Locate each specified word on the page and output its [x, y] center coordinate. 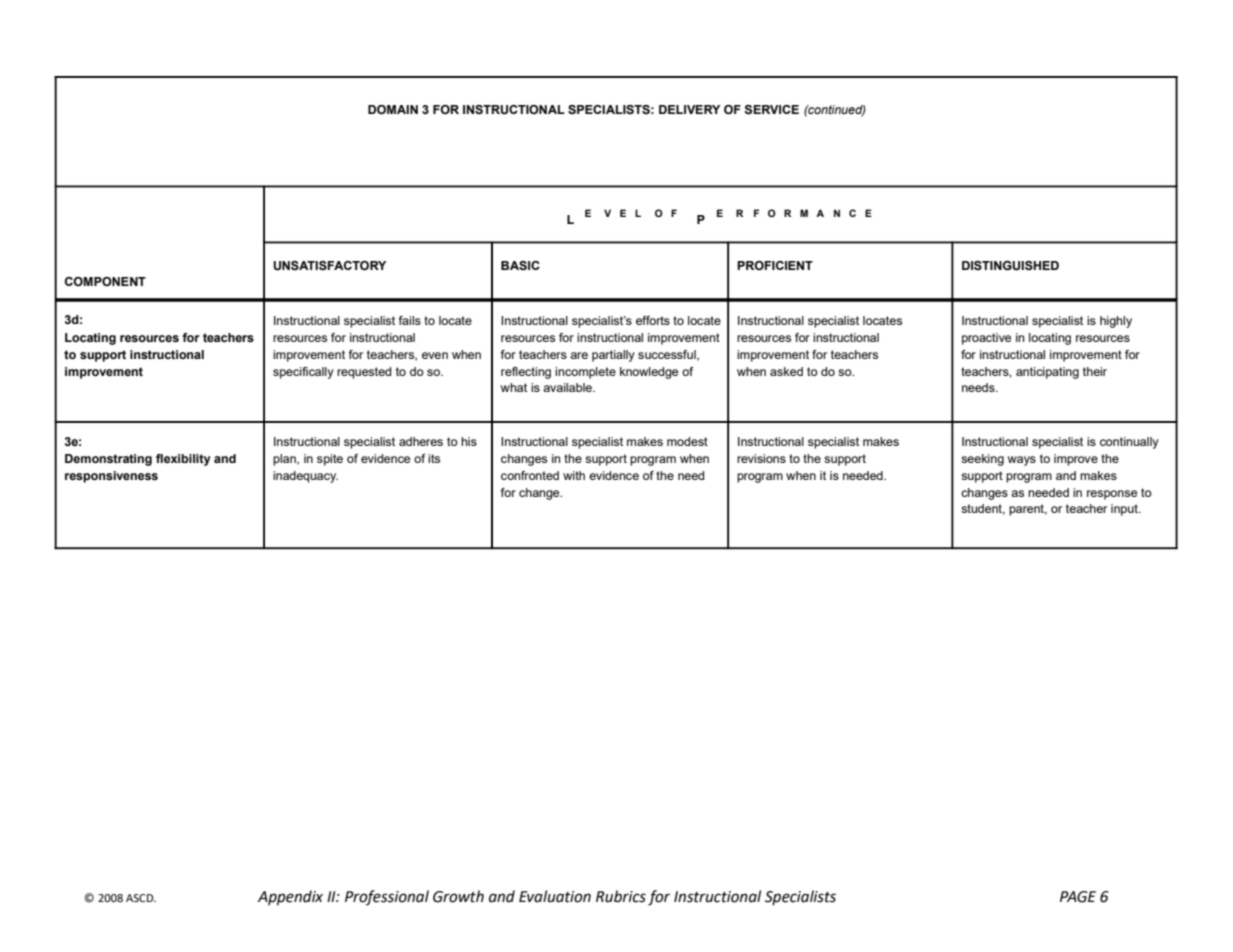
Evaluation [555, 896]
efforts [653, 320]
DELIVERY [689, 109]
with [574, 475]
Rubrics [621, 896]
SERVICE [771, 110]
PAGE [1078, 897]
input [1125, 510]
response [1112, 495]
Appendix [290, 897]
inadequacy [305, 477]
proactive [986, 339]
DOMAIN [393, 109]
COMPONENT [105, 281]
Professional [387, 897]
